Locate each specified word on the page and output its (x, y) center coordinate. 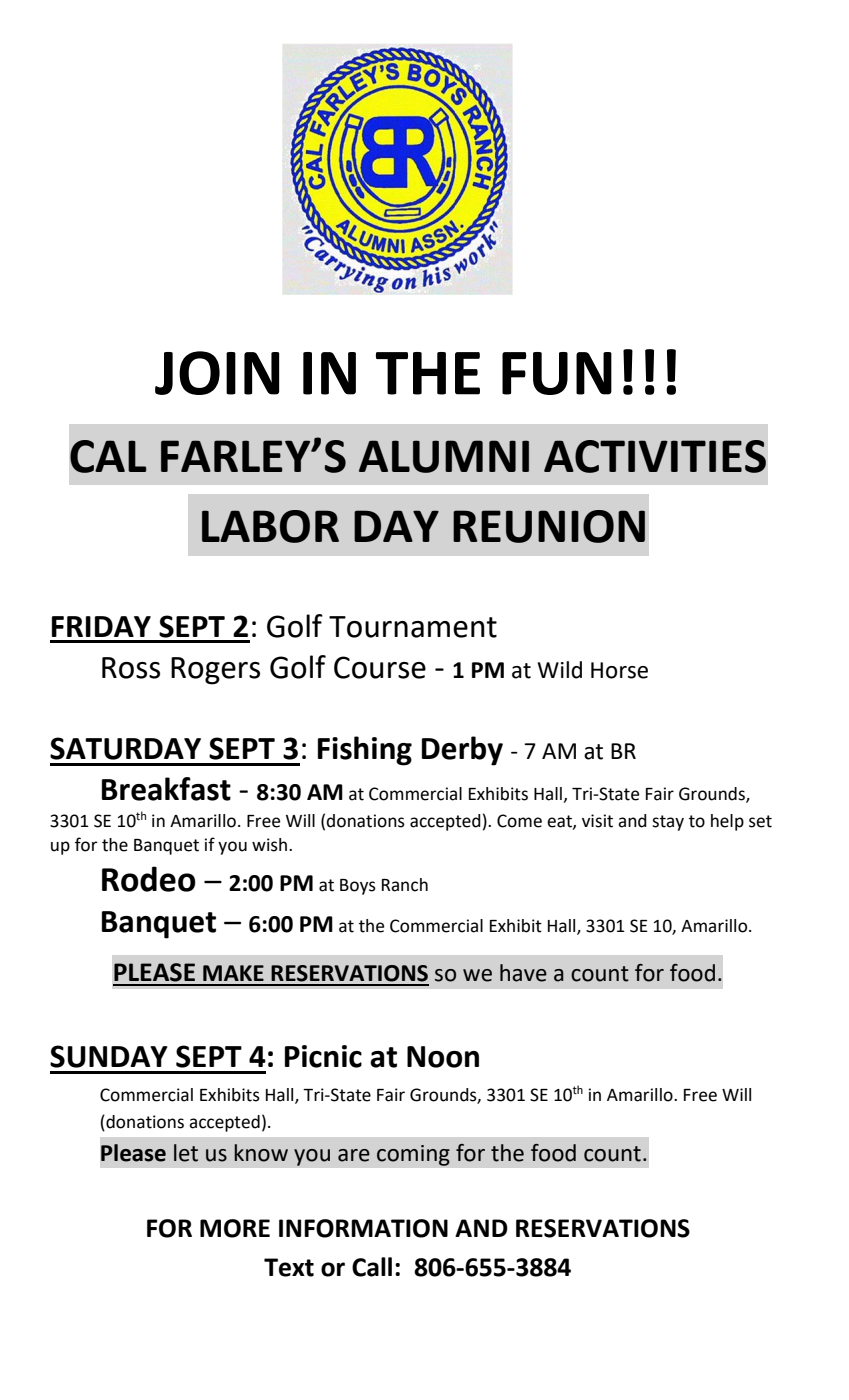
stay (668, 823)
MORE (235, 1228)
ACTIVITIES (655, 456)
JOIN (217, 373)
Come (519, 821)
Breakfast (166, 789)
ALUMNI (444, 456)
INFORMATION (363, 1228)
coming (413, 1155)
